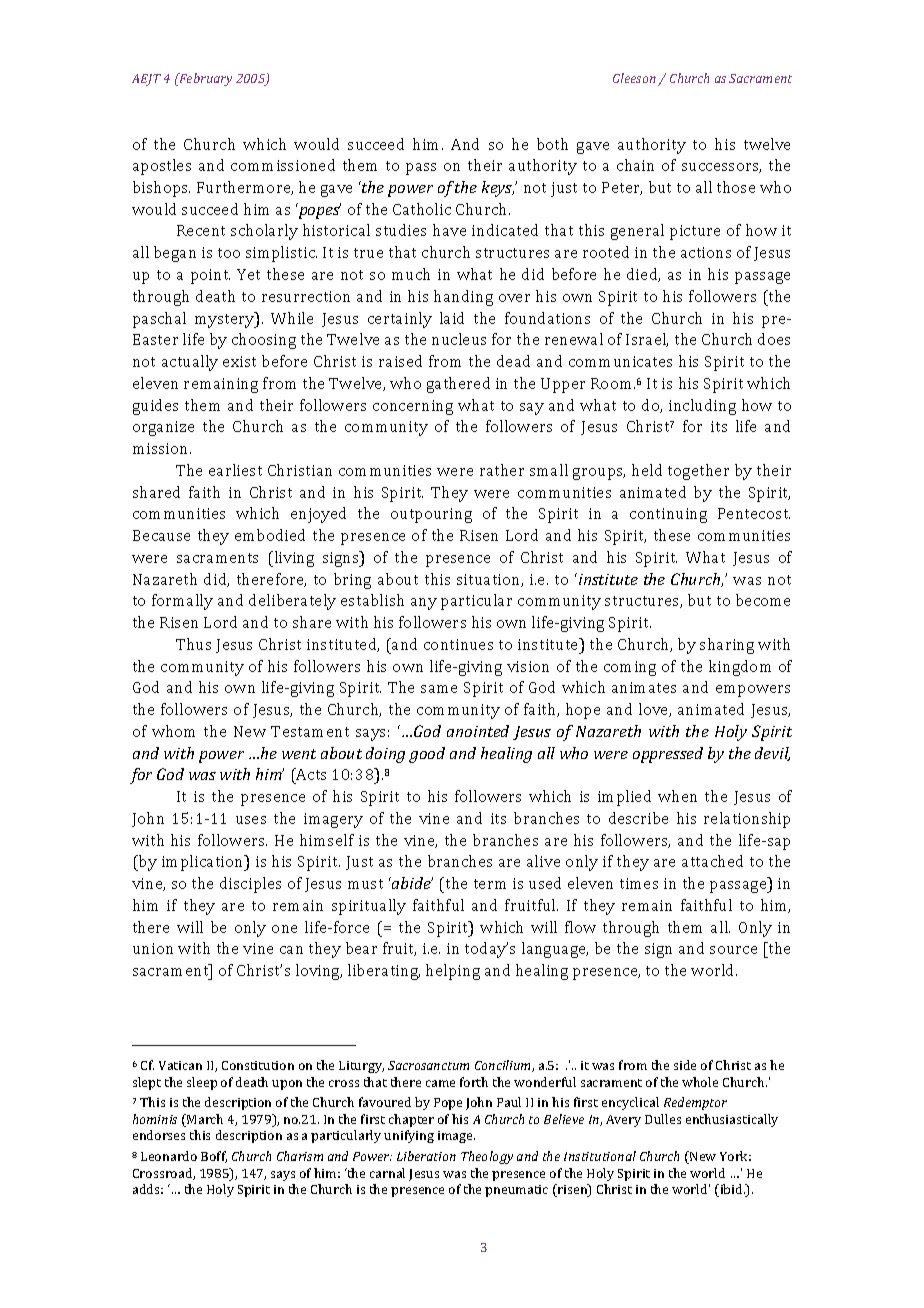 Image resolution: width=924 pixels, height=1308 pixels. What do you see at coordinates (182, 602) in the document?
I see `formally` at bounding box center [182, 602].
